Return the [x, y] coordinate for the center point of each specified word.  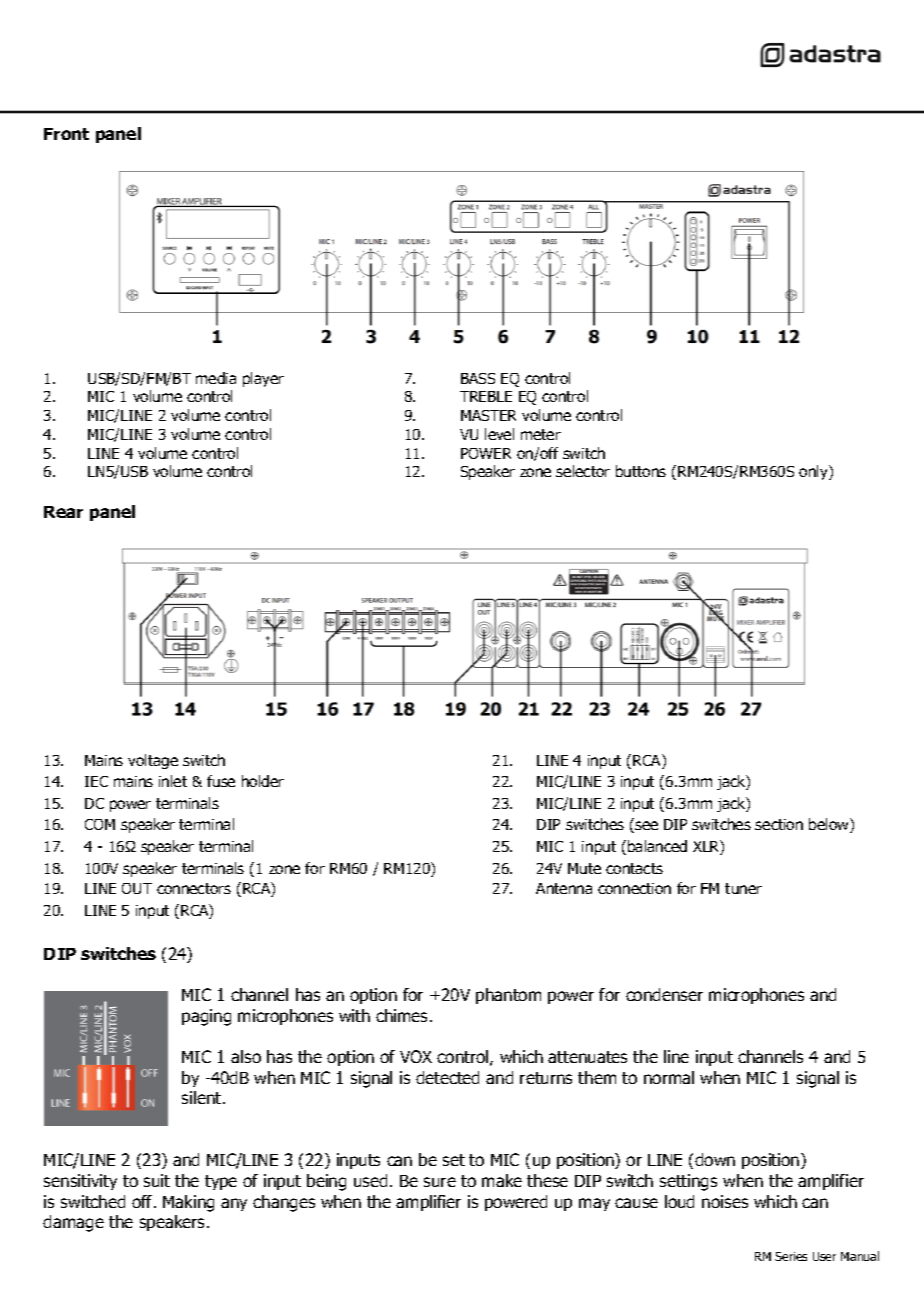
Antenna [564, 888]
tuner [743, 888]
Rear [63, 512]
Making [188, 1203]
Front [66, 134]
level [499, 434]
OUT [137, 888]
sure [440, 1182]
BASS [478, 378]
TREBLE [486, 396]
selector [583, 471]
